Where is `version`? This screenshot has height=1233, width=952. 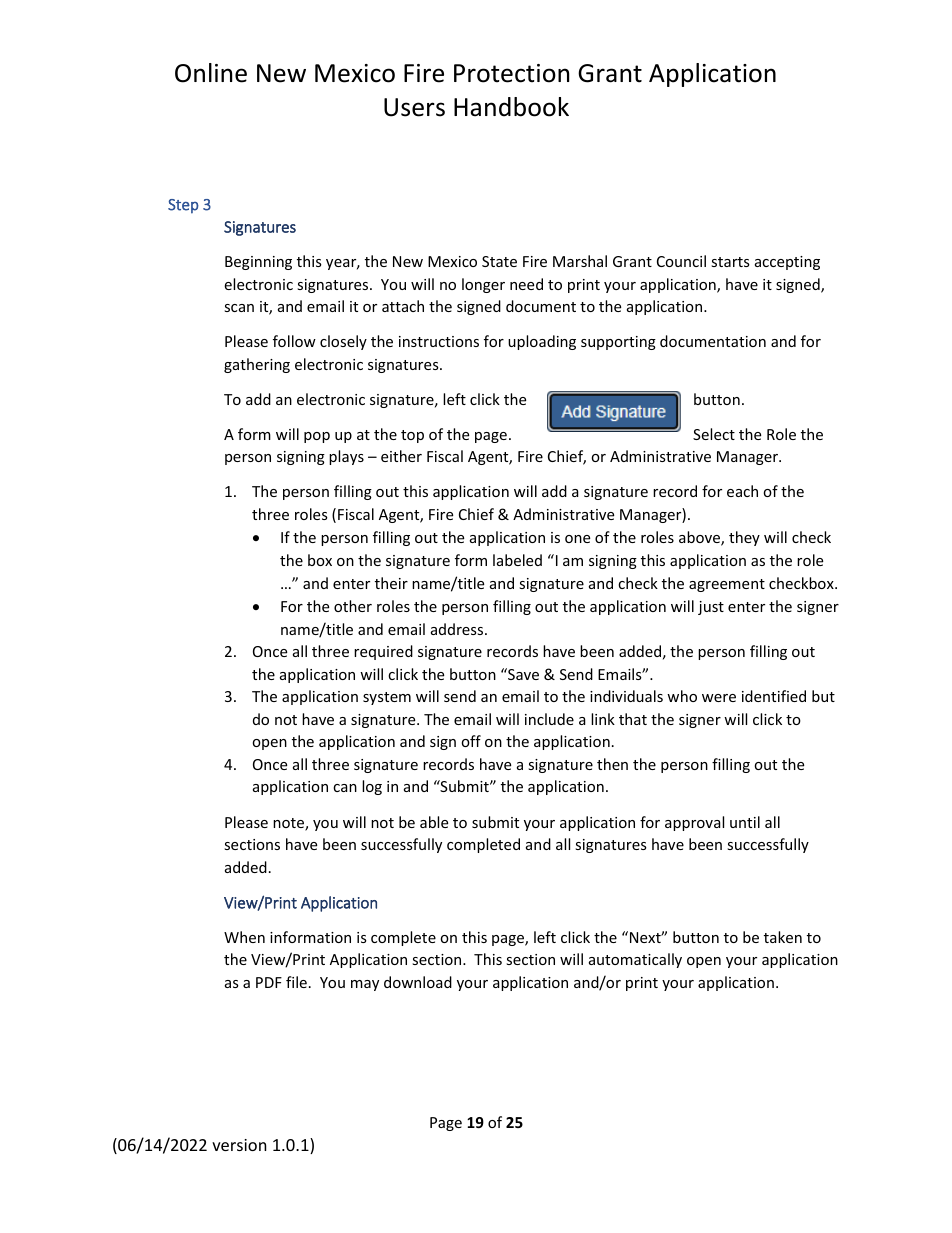
version is located at coordinates (239, 1145).
